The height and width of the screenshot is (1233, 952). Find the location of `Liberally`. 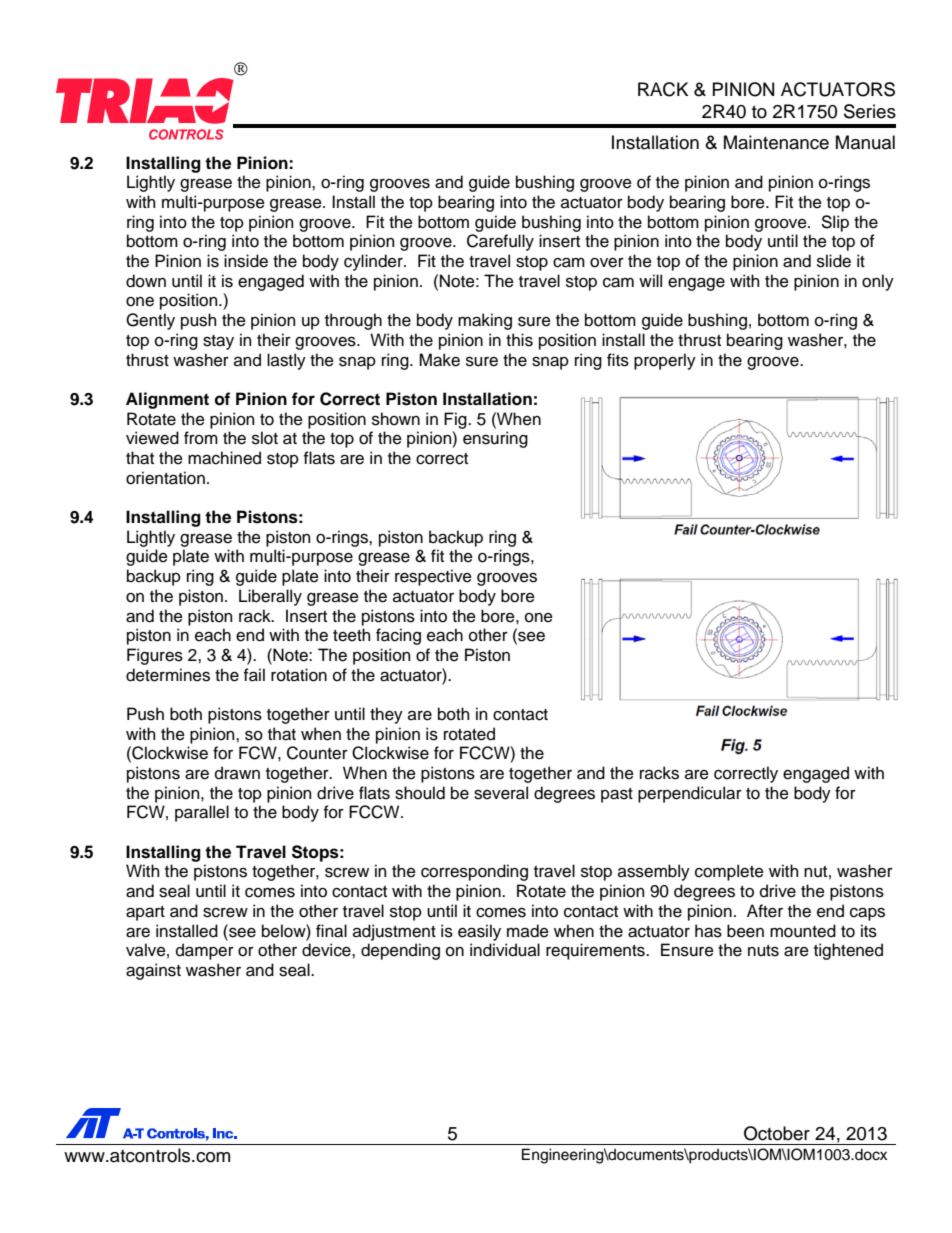

Liberally is located at coordinates (270, 597).
